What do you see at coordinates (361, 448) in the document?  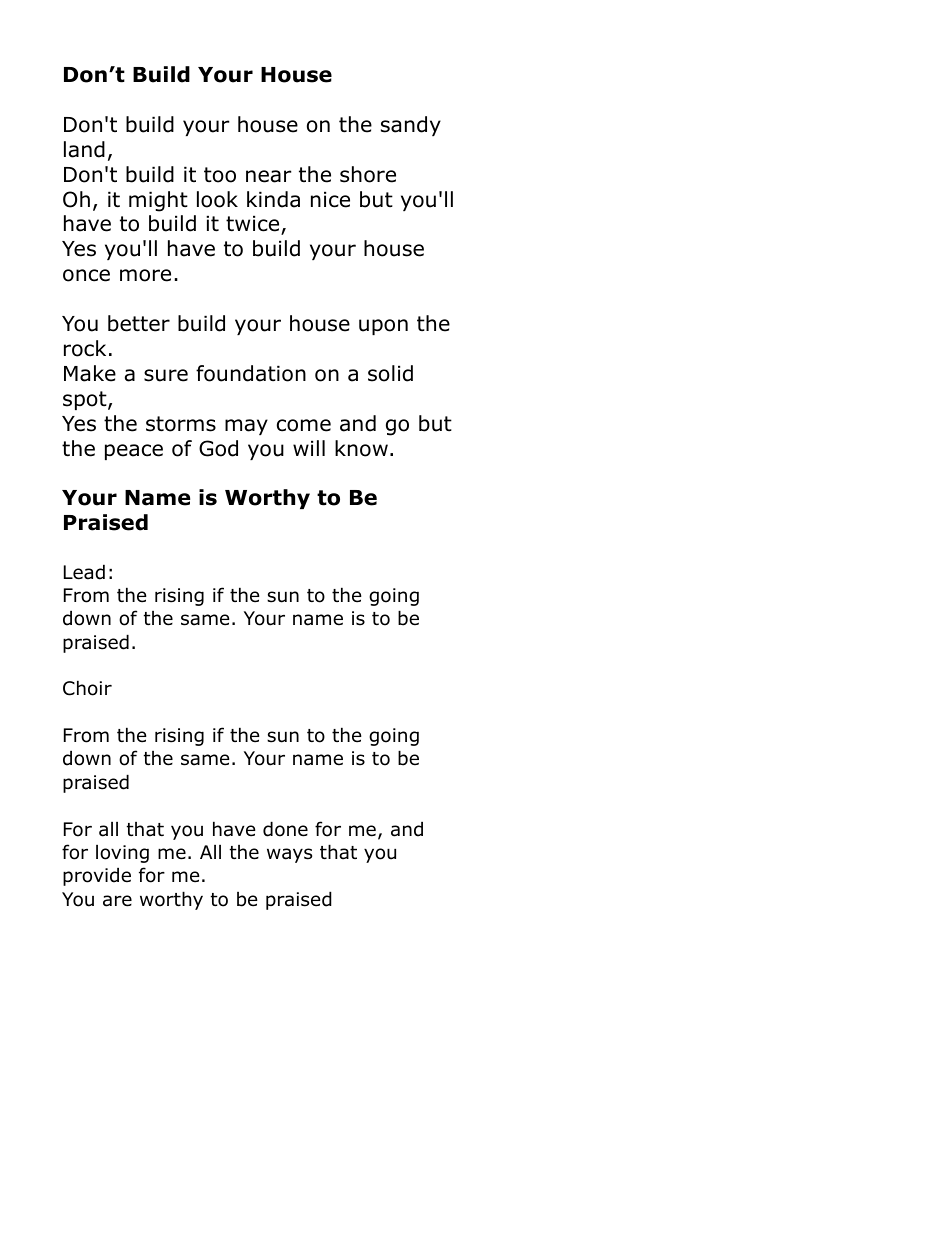 I see `know` at bounding box center [361, 448].
